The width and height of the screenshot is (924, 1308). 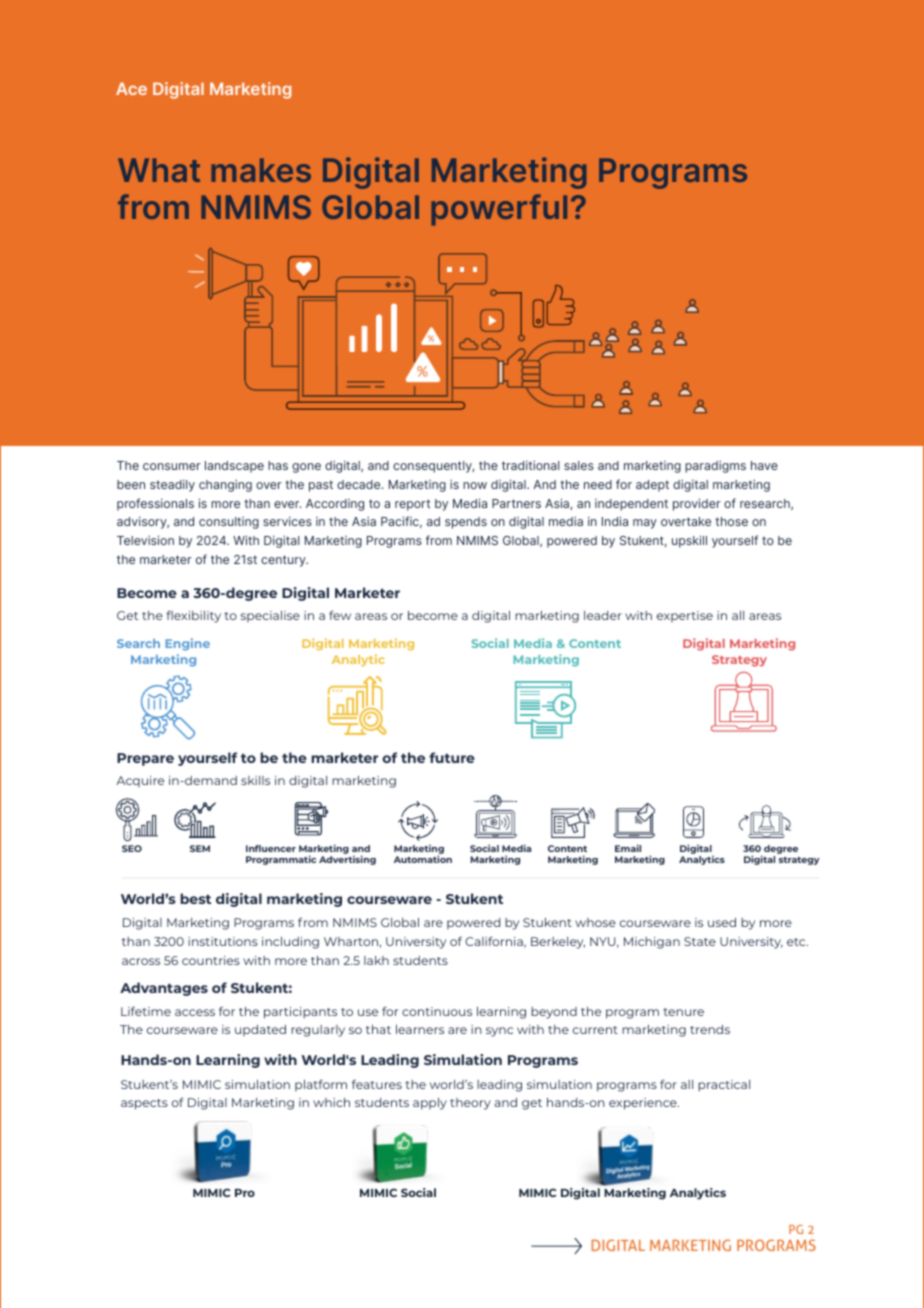 I want to click on paradigms, so click(x=715, y=467).
